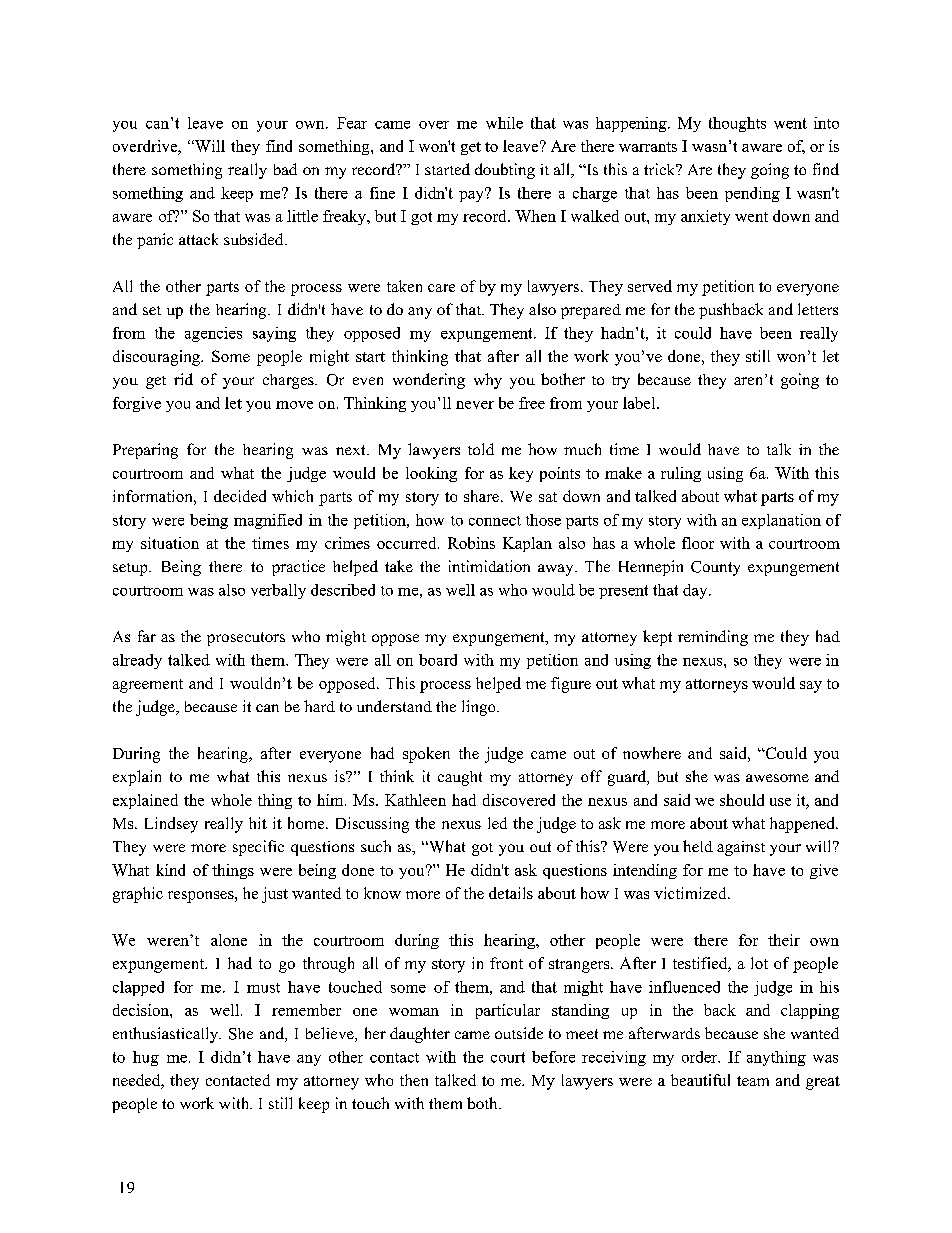  What do you see at coordinates (246, 639) in the screenshot?
I see `prosecutors` at bounding box center [246, 639].
